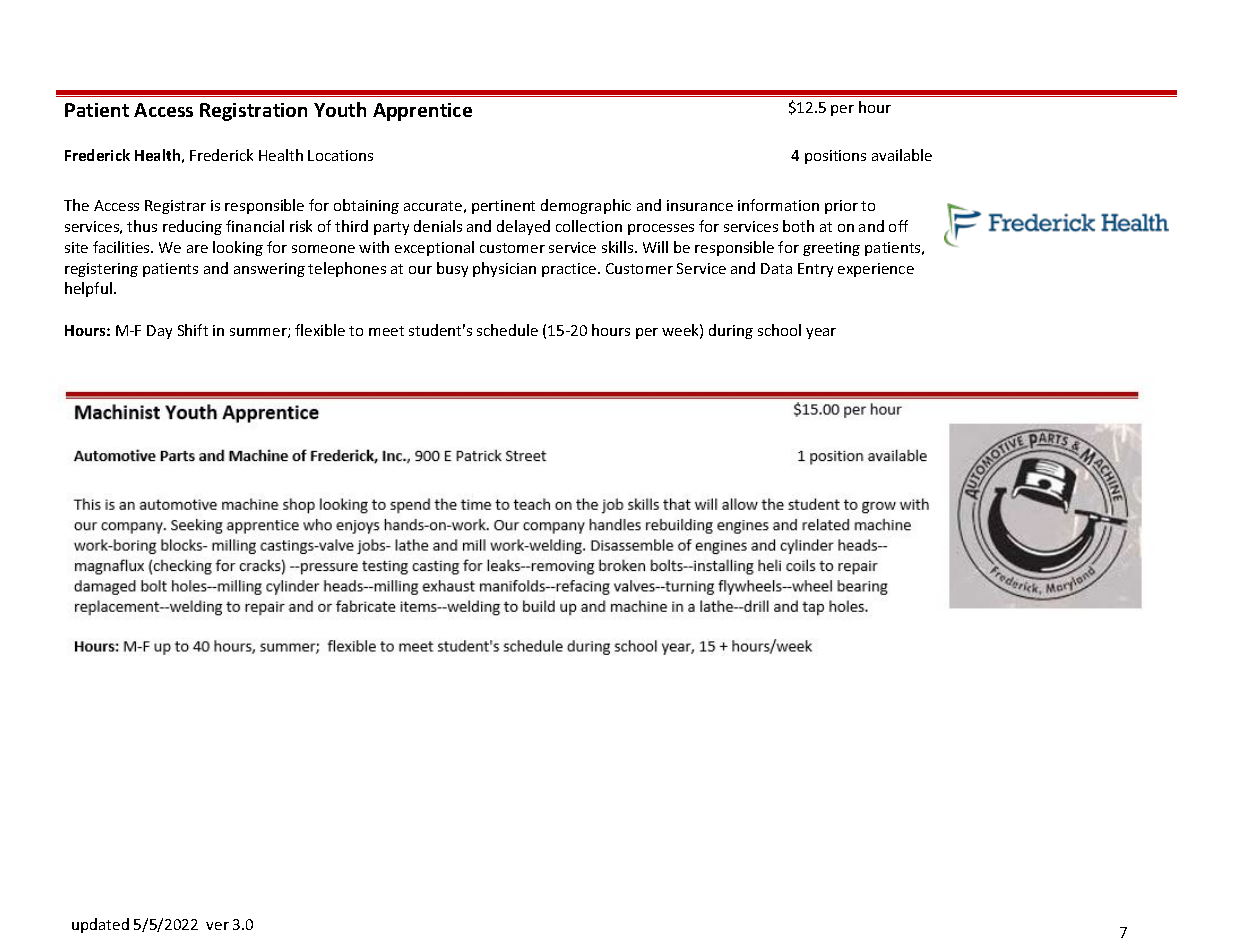 This screenshot has height=952, width=1233. Describe the element at coordinates (100, 925) in the screenshot. I see `updated` at that location.
